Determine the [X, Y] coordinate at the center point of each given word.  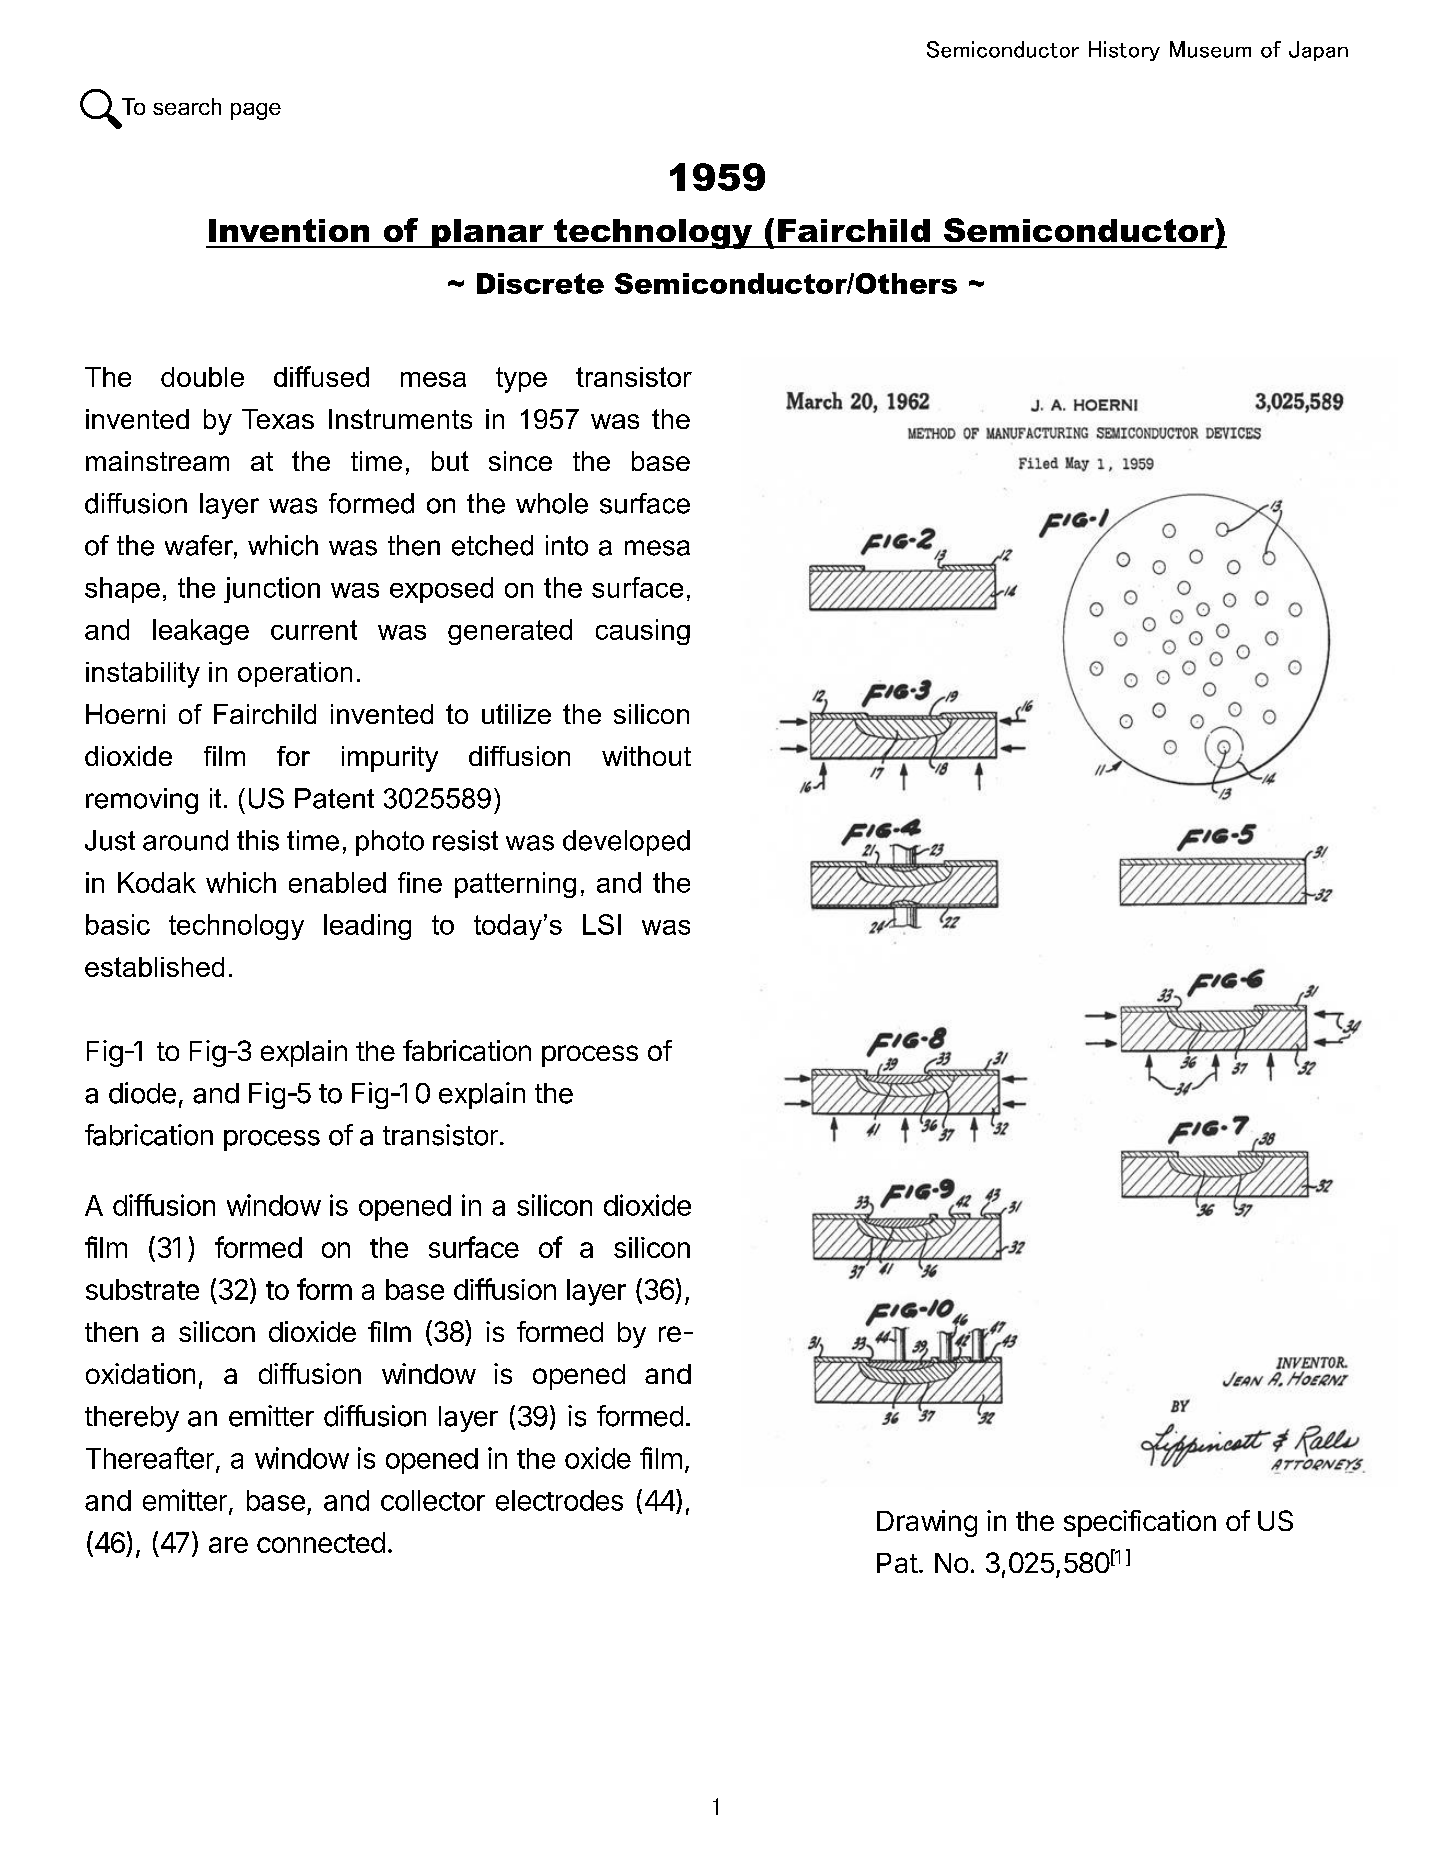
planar [488, 233]
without [646, 756]
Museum [1210, 49]
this [258, 840]
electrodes [559, 1500]
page [256, 111]
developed [626, 843]
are [228, 1545]
